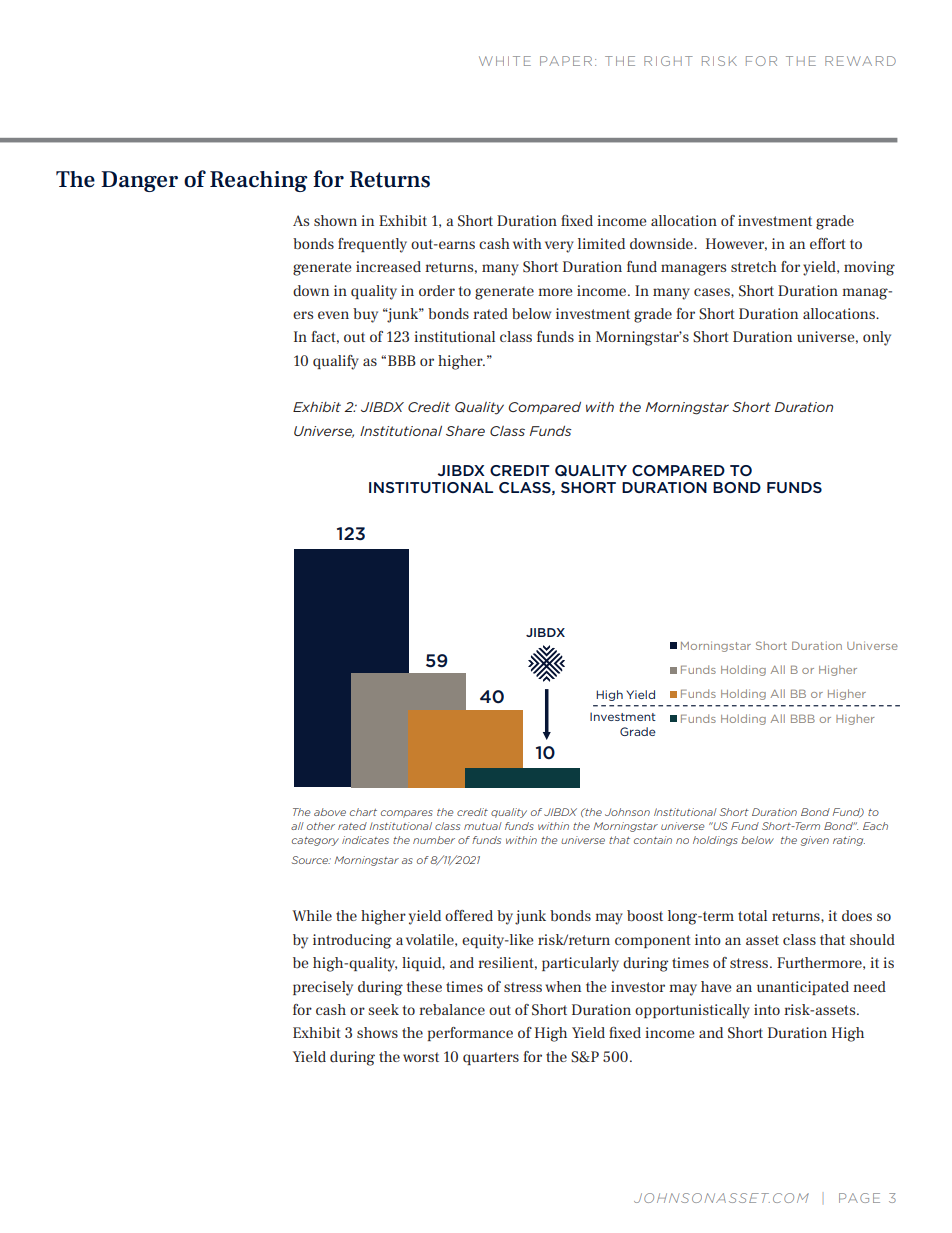 This screenshot has height=1233, width=952. Describe the element at coordinates (828, 243) in the screenshot. I see `effort` at that location.
